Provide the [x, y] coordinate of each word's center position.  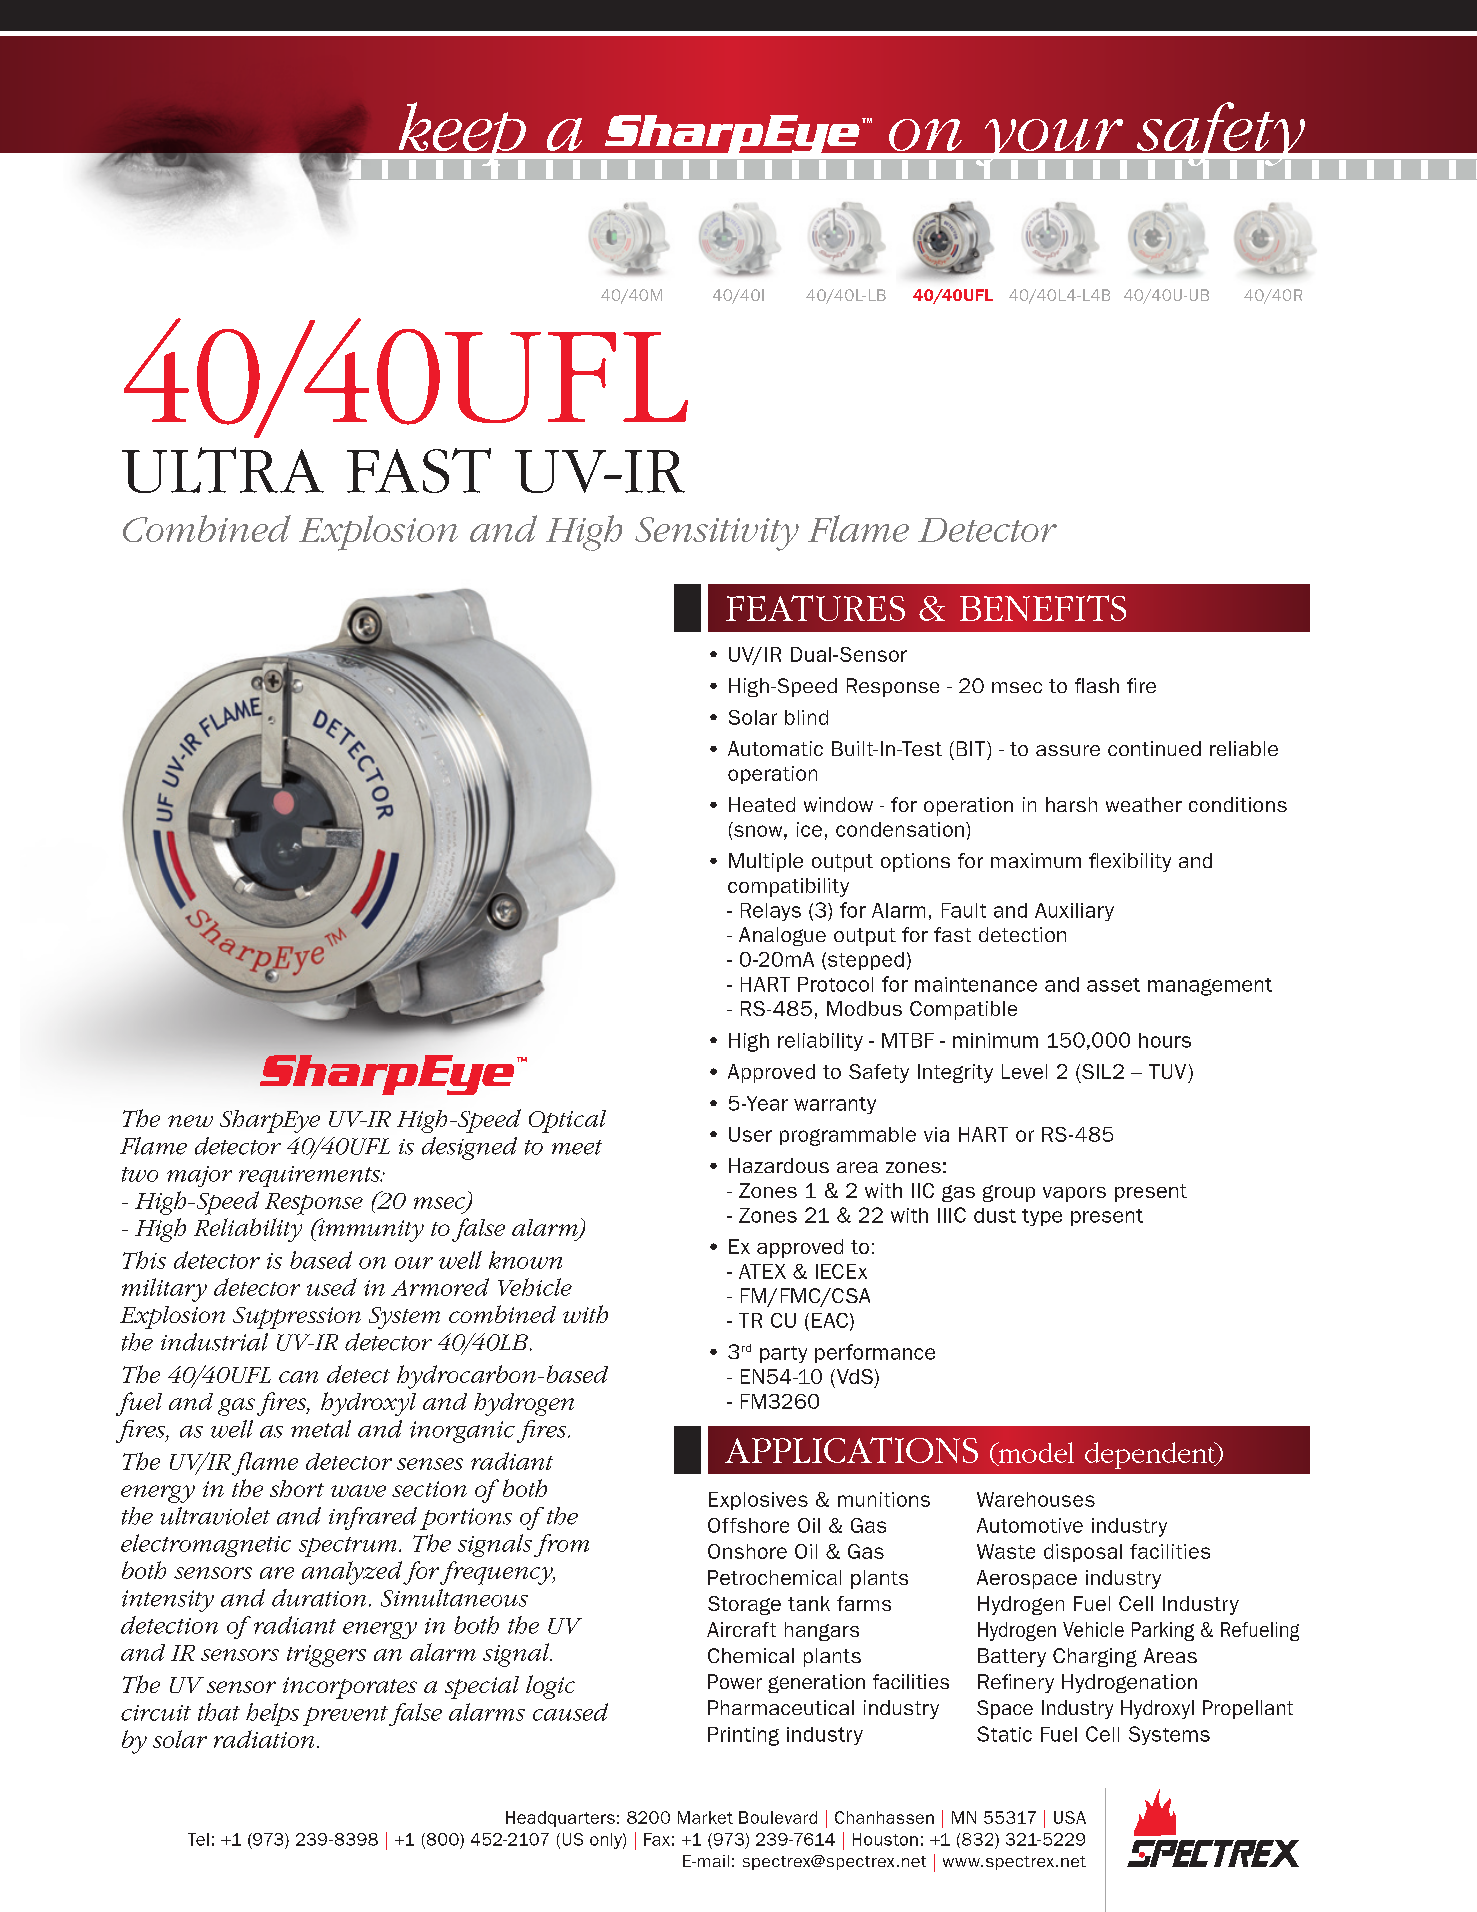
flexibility [1130, 862]
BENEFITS [1043, 608]
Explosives [758, 1501]
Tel [198, 1839]
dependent [1151, 1455]
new [190, 1121]
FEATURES [815, 608]
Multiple [766, 862]
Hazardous [779, 1165]
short [297, 1488]
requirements [310, 1176]
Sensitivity [717, 534]
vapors [1074, 1194]
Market [705, 1817]
